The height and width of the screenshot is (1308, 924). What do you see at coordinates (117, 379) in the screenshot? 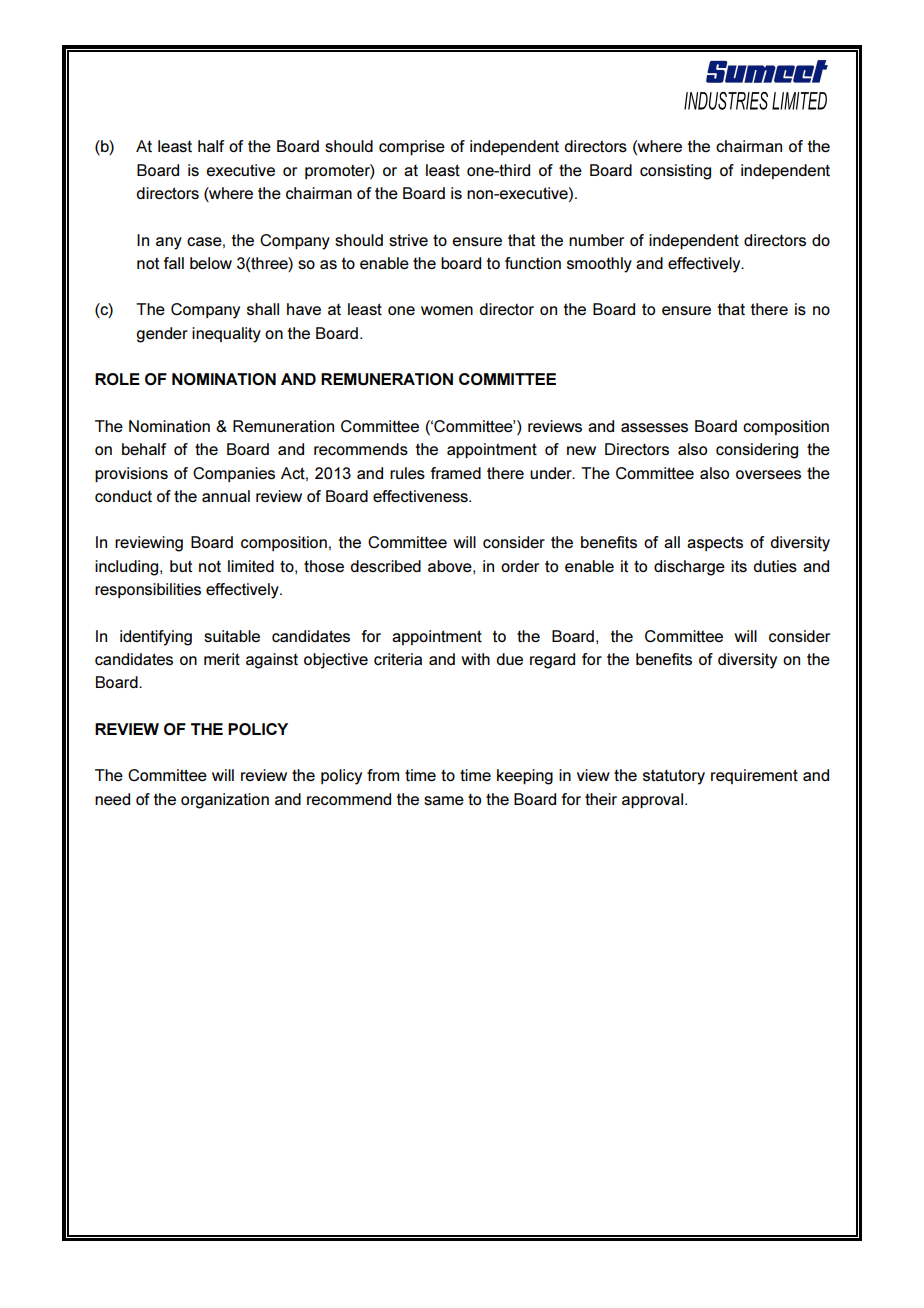
I see `ROLE` at bounding box center [117, 379].
